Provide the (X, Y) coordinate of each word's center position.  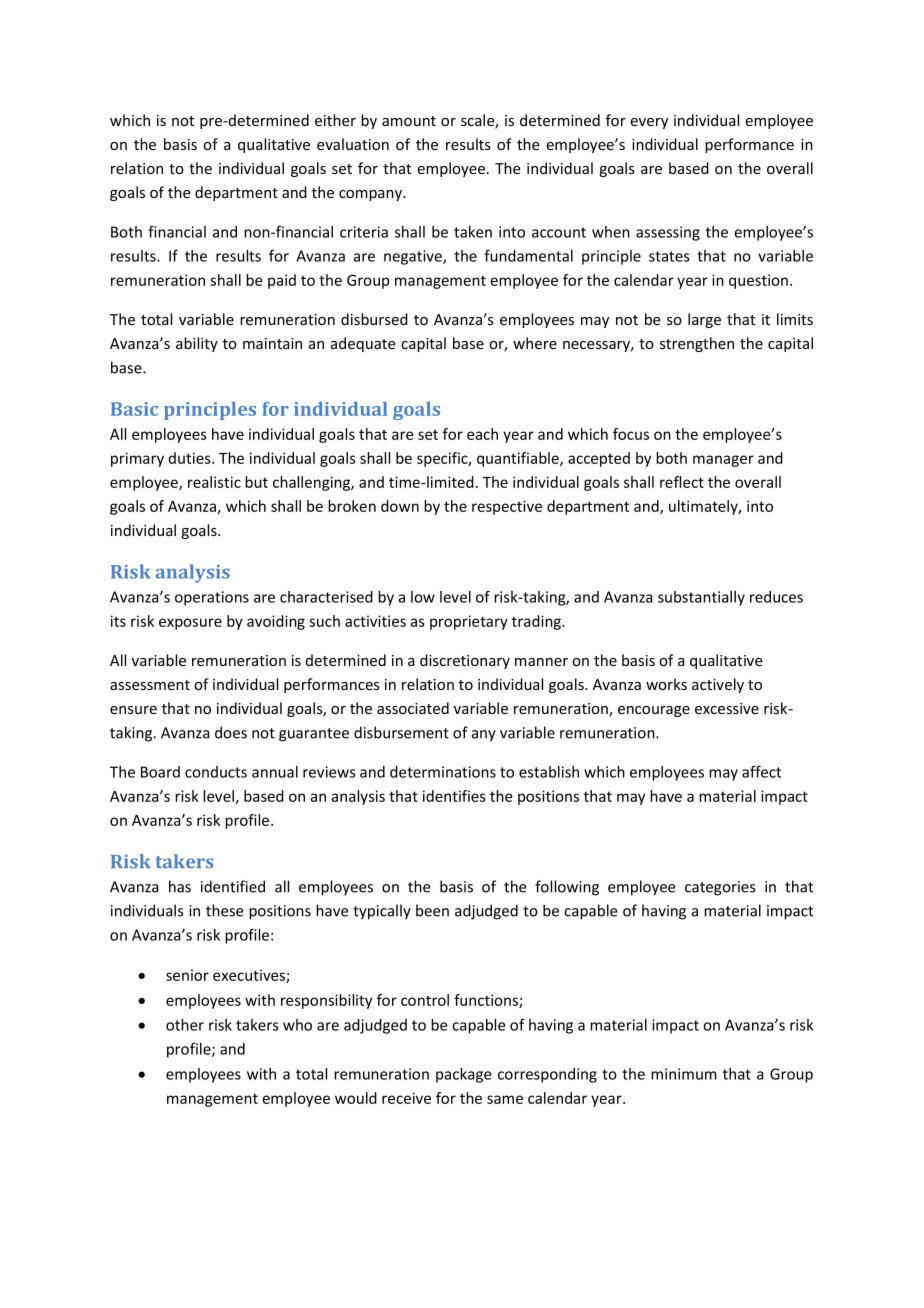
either (335, 120)
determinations (443, 772)
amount (409, 121)
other (185, 1025)
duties (191, 458)
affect (761, 771)
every (649, 123)
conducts (216, 772)
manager (723, 461)
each (482, 434)
